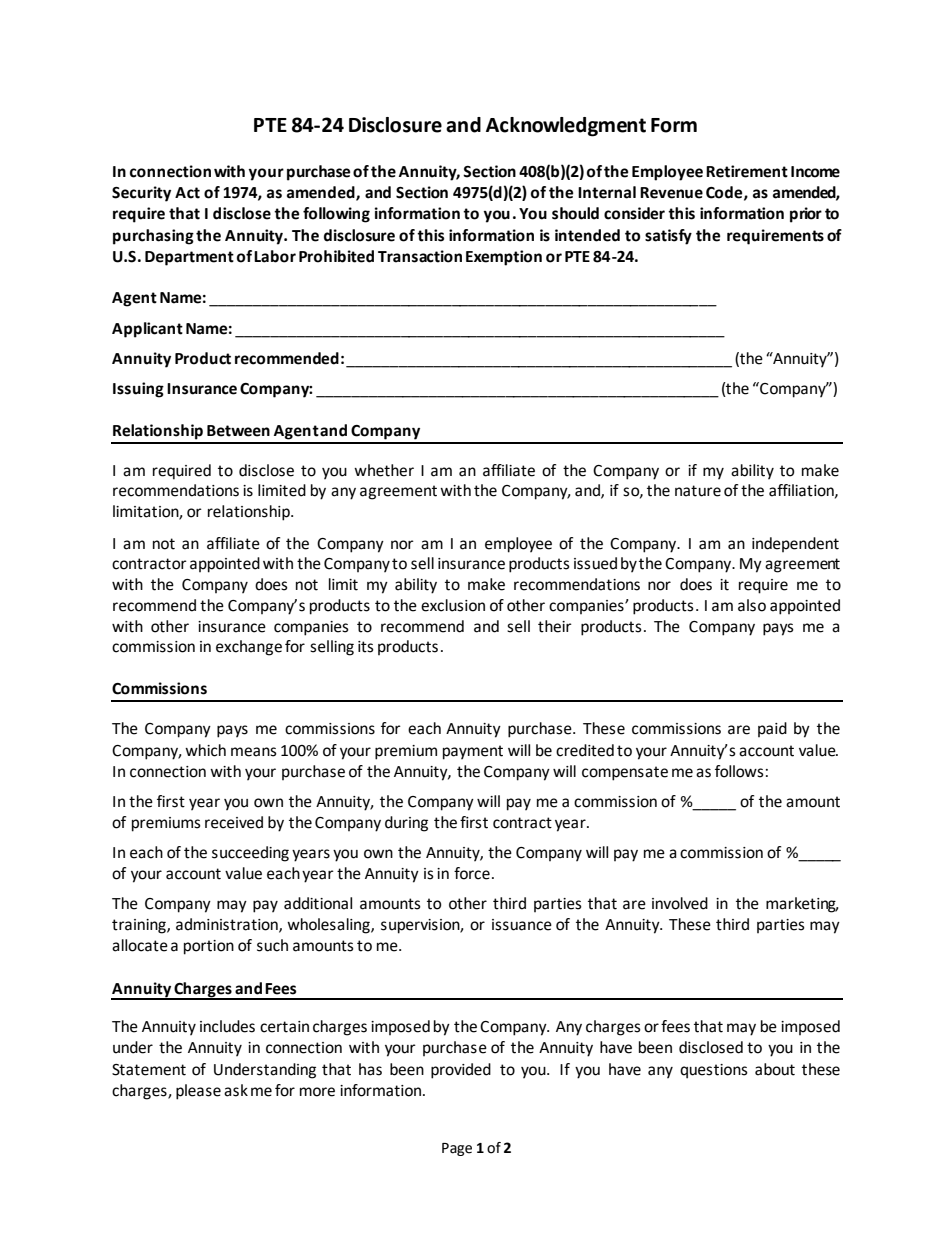 This screenshot has width=952, height=1233. I want to click on follows, so click(739, 771).
